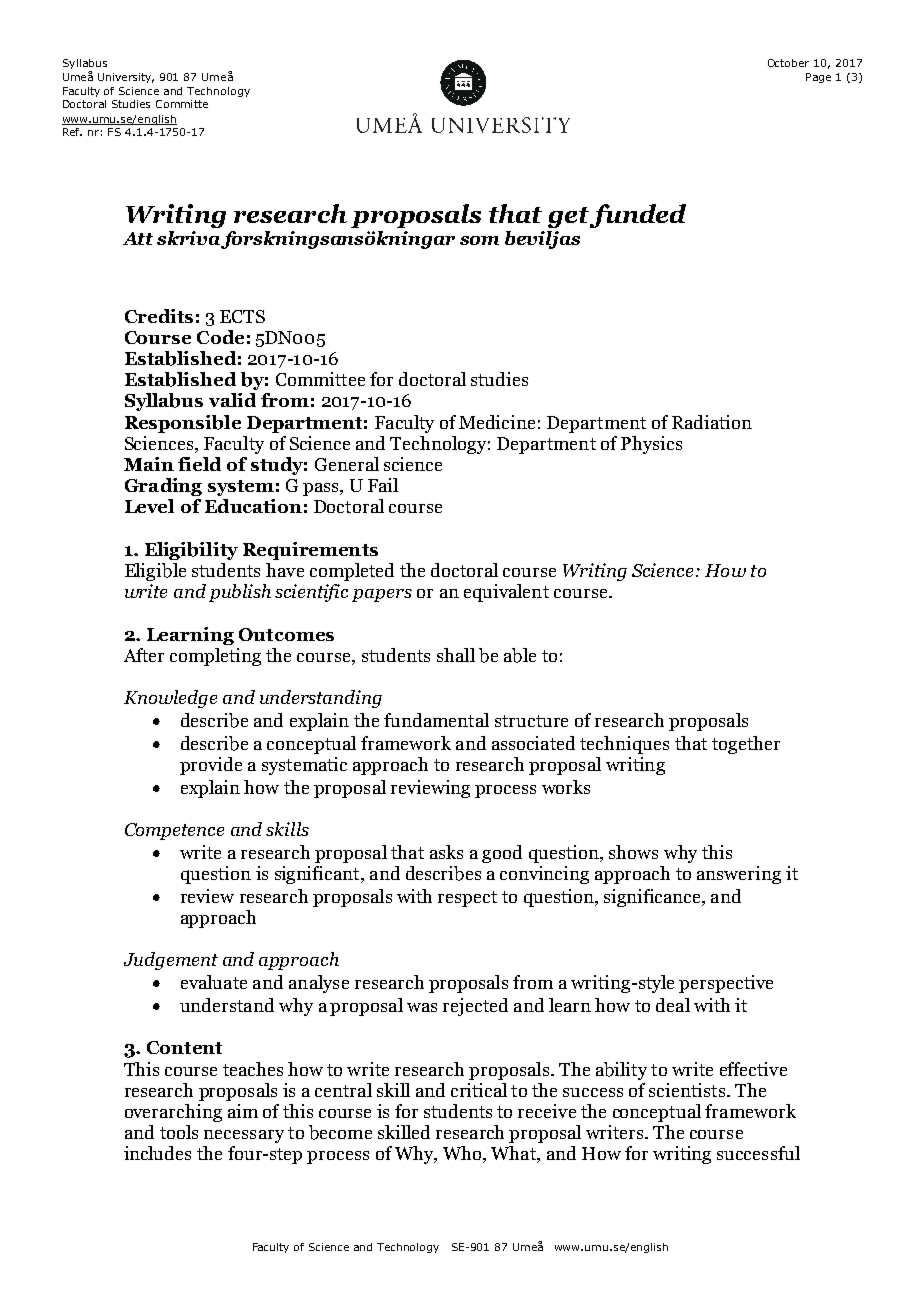 This screenshot has height=1308, width=924. What do you see at coordinates (126, 78) in the screenshot?
I see `University` at bounding box center [126, 78].
